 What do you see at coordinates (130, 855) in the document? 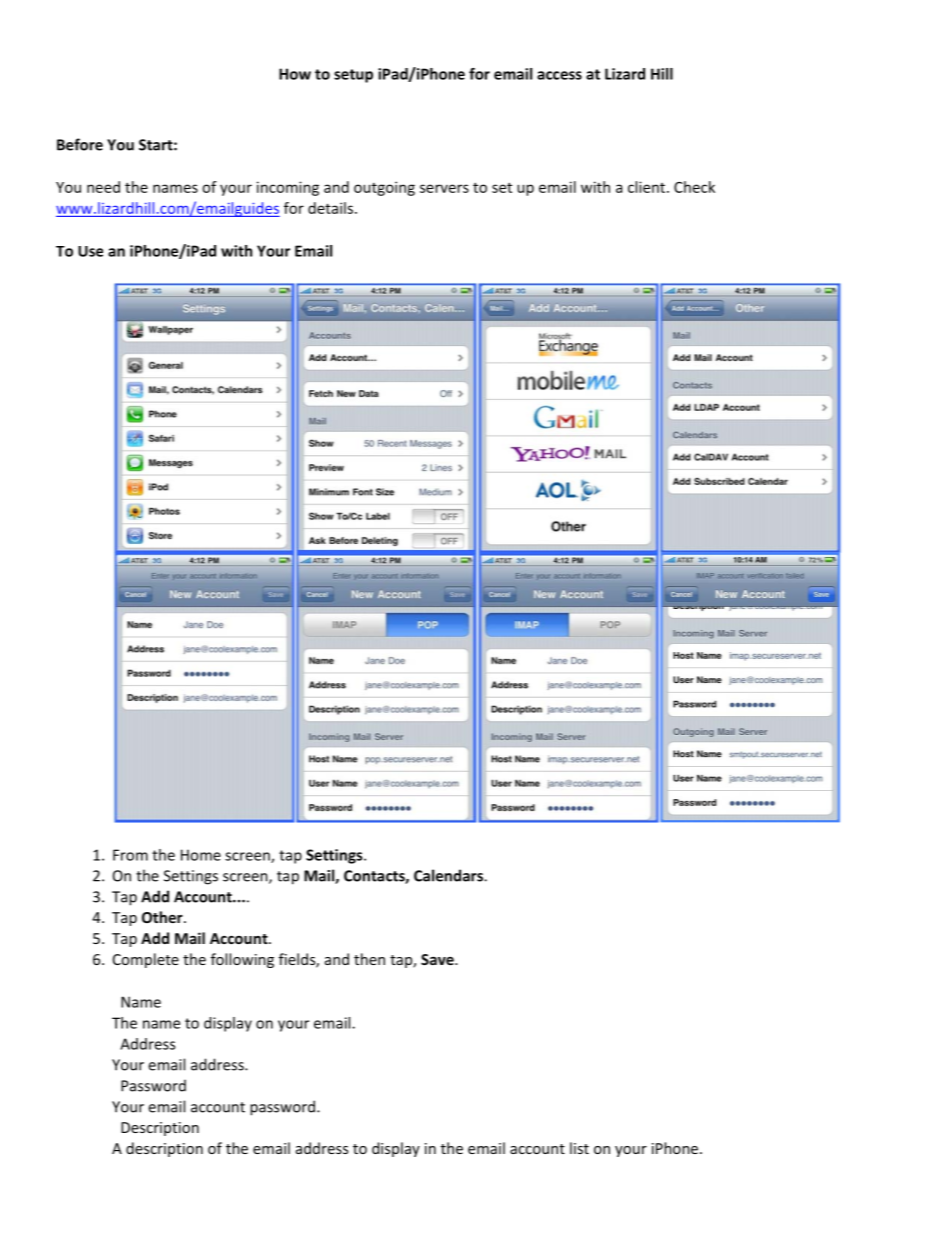
I see `From` at bounding box center [130, 855].
